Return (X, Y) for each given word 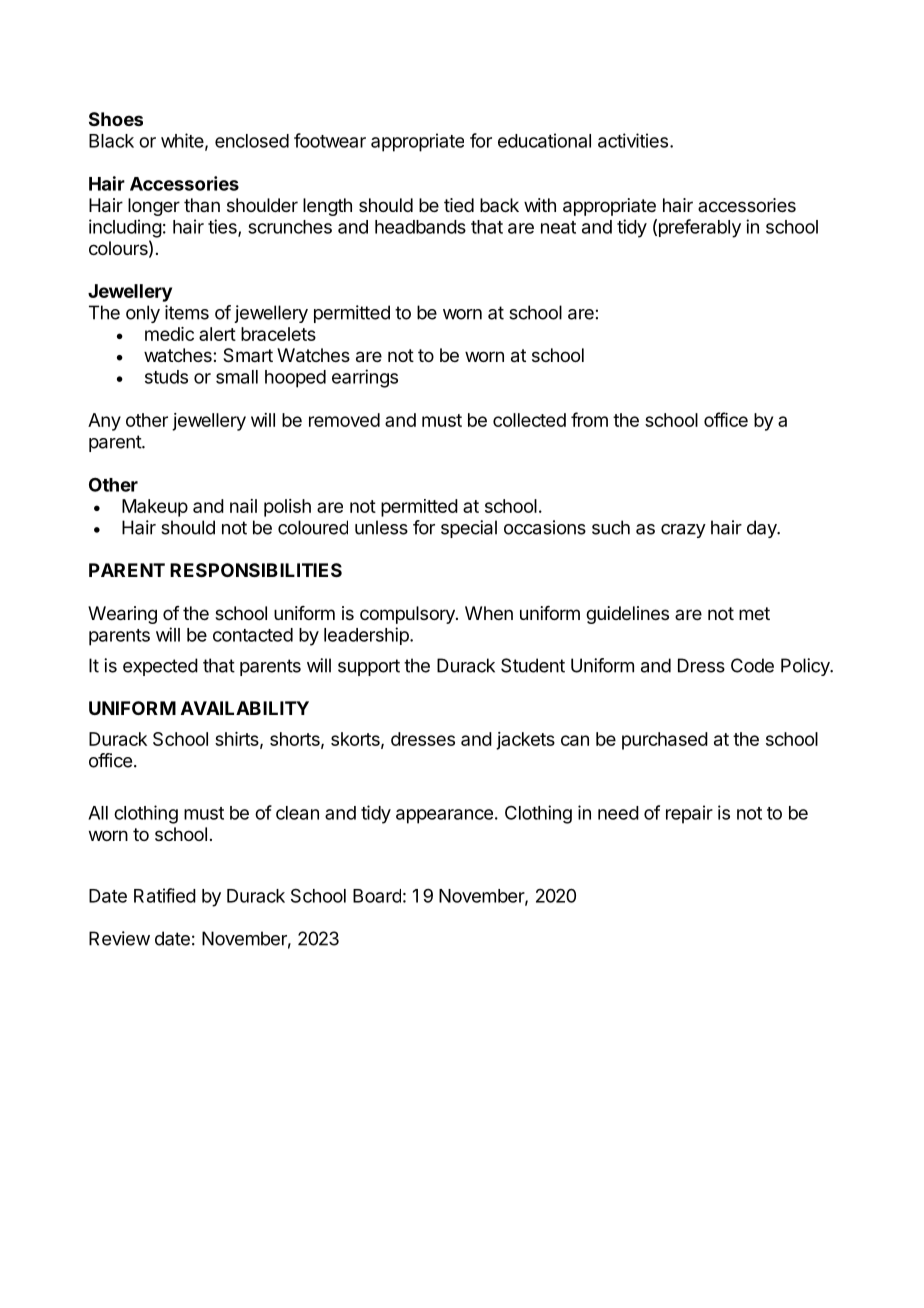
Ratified (165, 895)
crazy (683, 531)
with (540, 205)
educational (544, 140)
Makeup (155, 508)
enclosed (252, 141)
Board (377, 896)
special (469, 529)
